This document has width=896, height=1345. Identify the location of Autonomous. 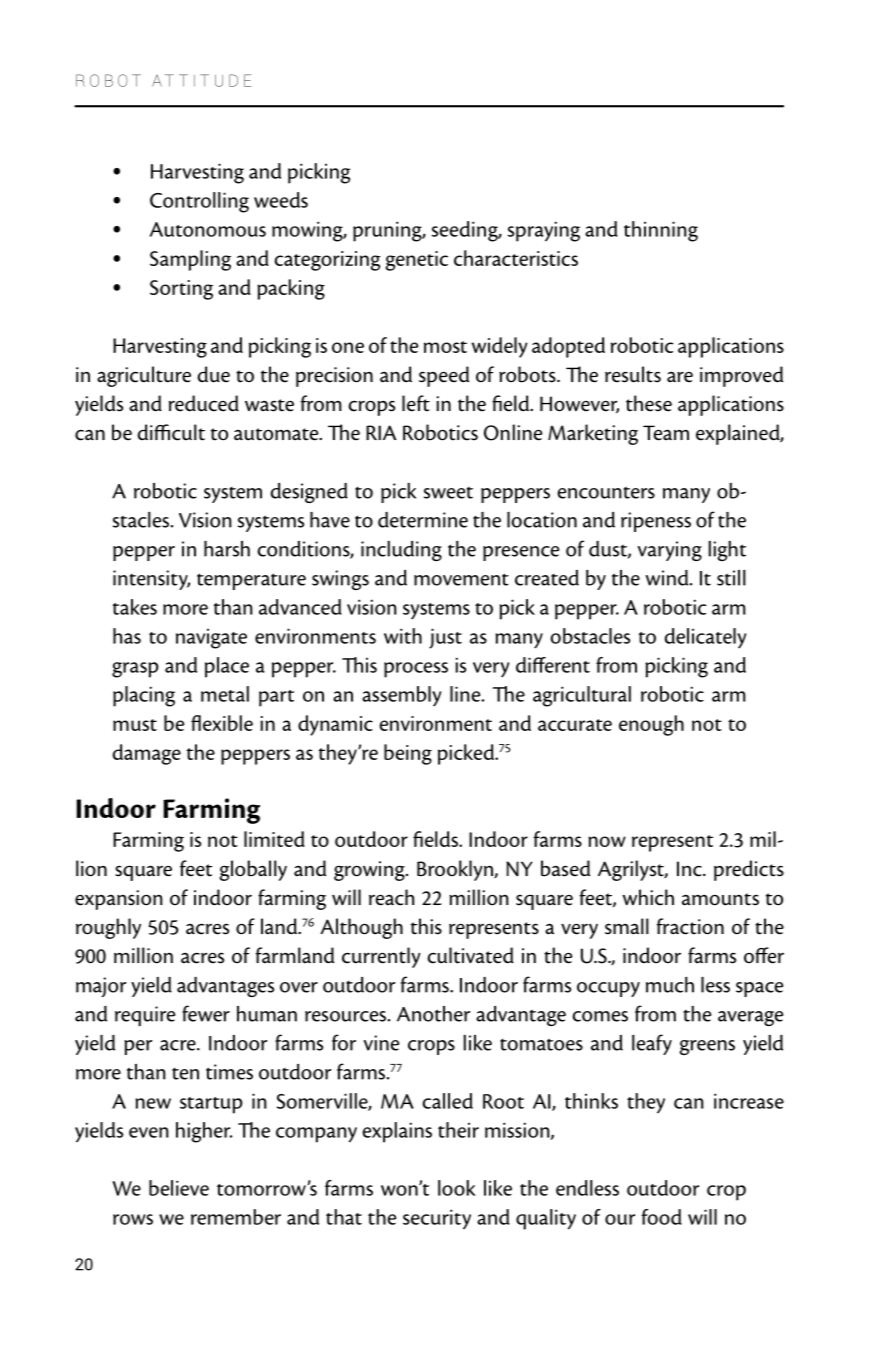
(208, 229).
